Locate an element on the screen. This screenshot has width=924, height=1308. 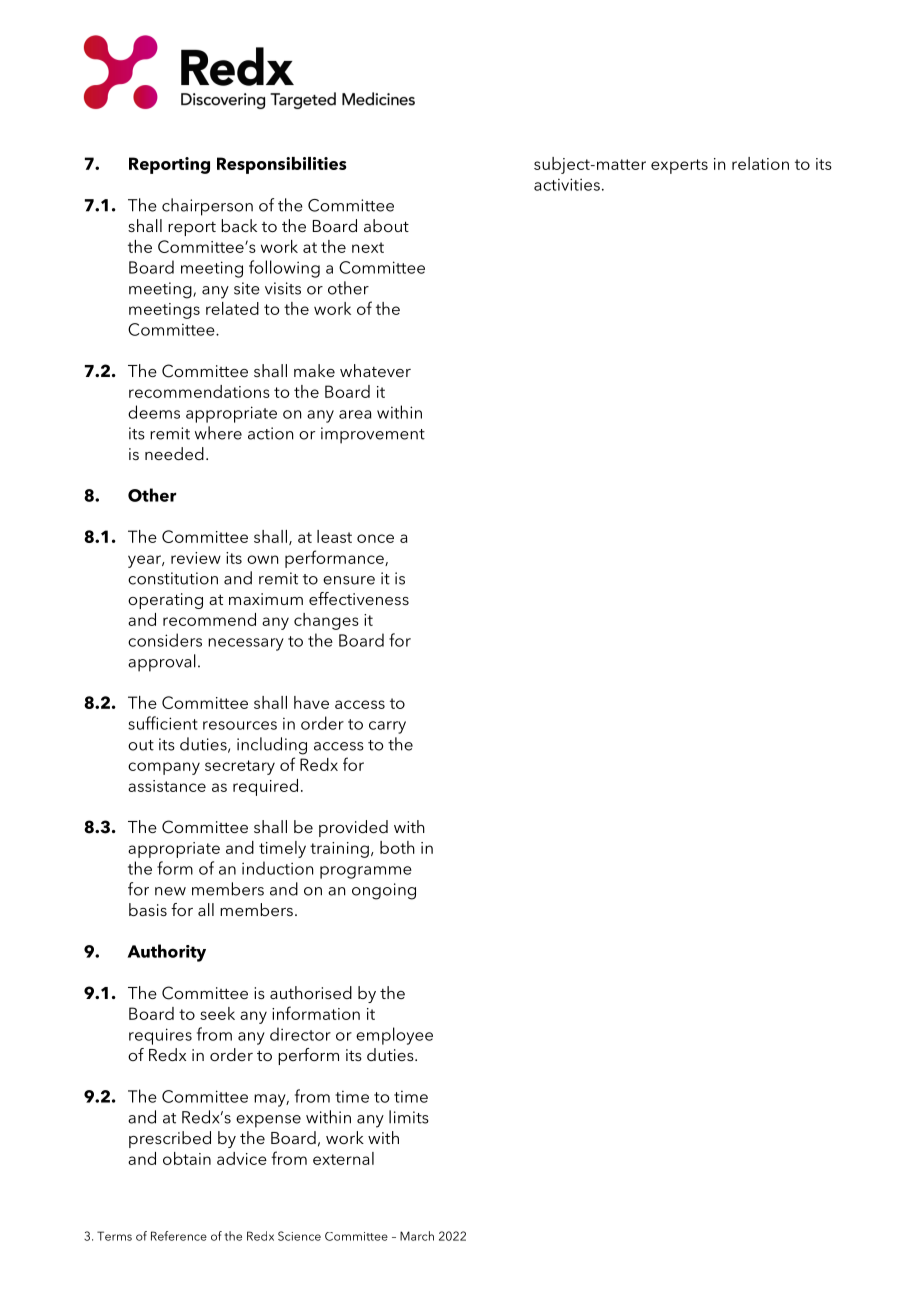
Reference is located at coordinates (179, 1236).
